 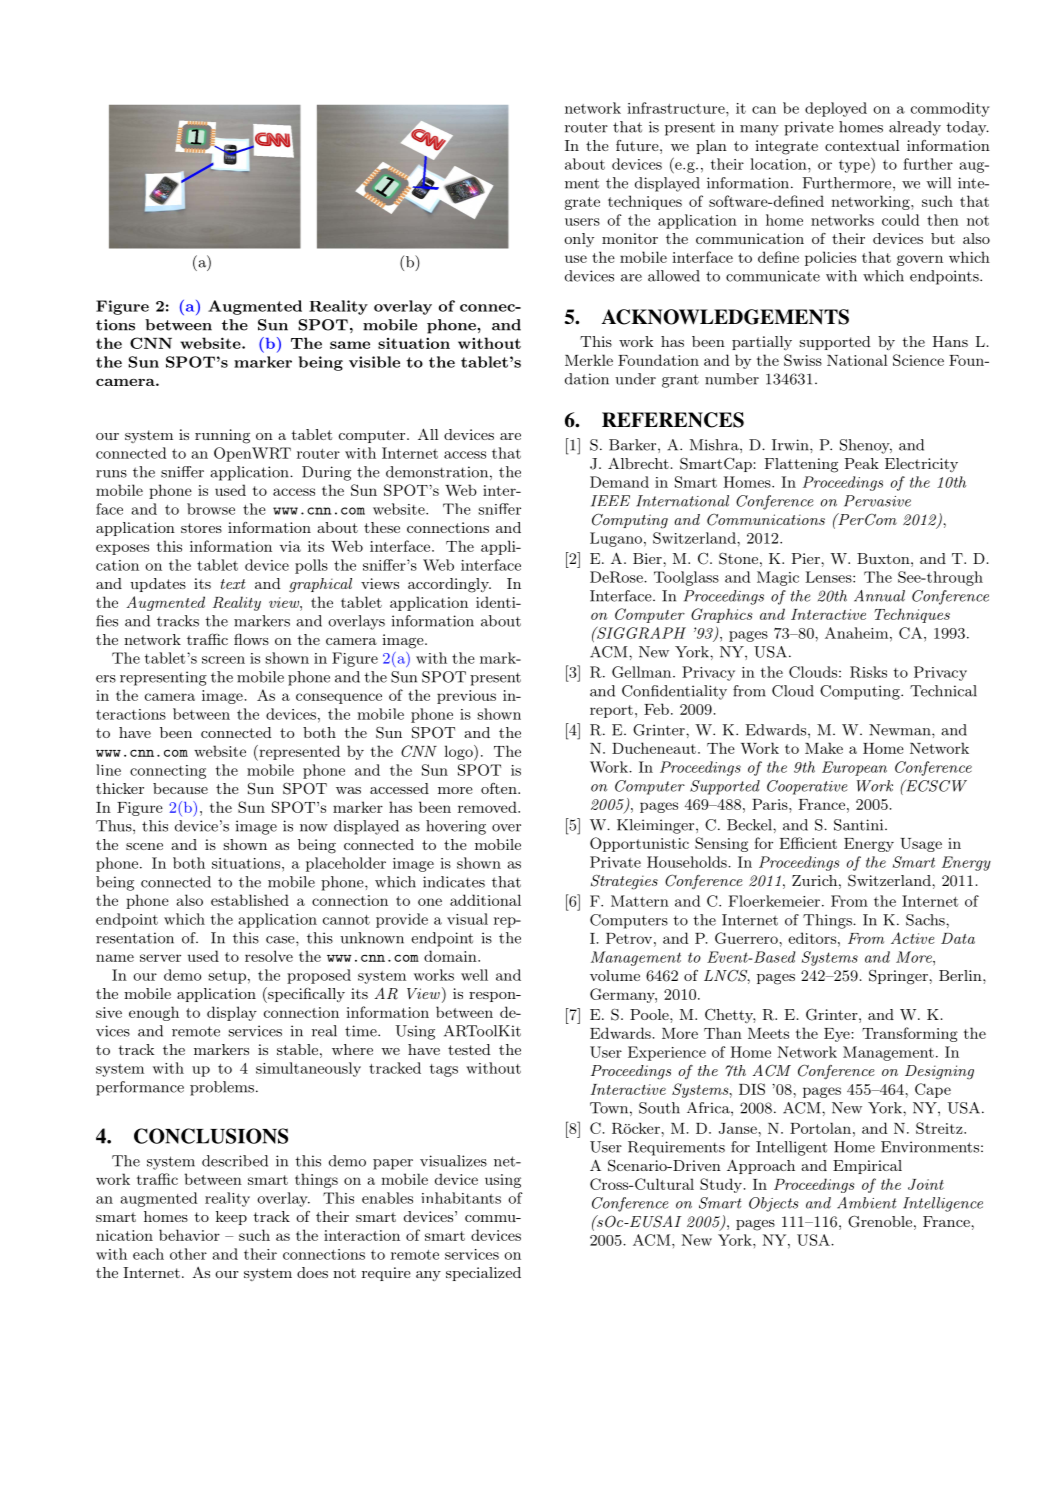 What do you see at coordinates (880, 1221) in the screenshot?
I see `Grenoble` at bounding box center [880, 1221].
